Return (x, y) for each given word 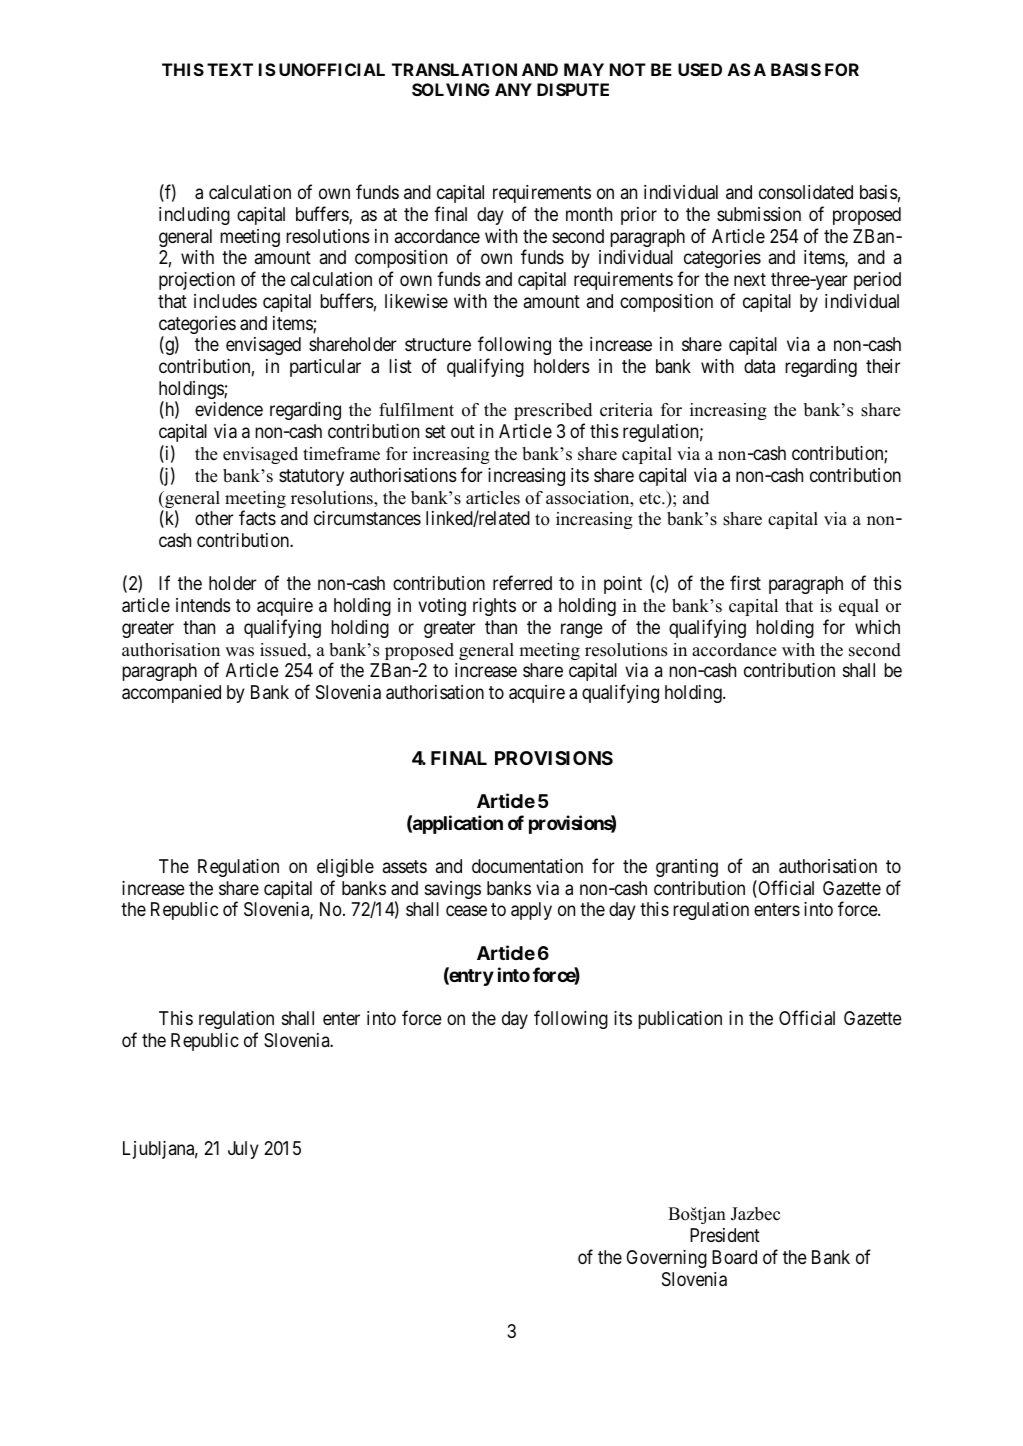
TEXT (230, 69)
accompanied (171, 694)
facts (257, 518)
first (745, 583)
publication (680, 1020)
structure (438, 344)
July (243, 1150)
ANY (513, 89)
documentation (527, 866)
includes (225, 301)
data (759, 366)
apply (531, 911)
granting (687, 868)
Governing (666, 1259)
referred (522, 583)
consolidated (806, 192)
